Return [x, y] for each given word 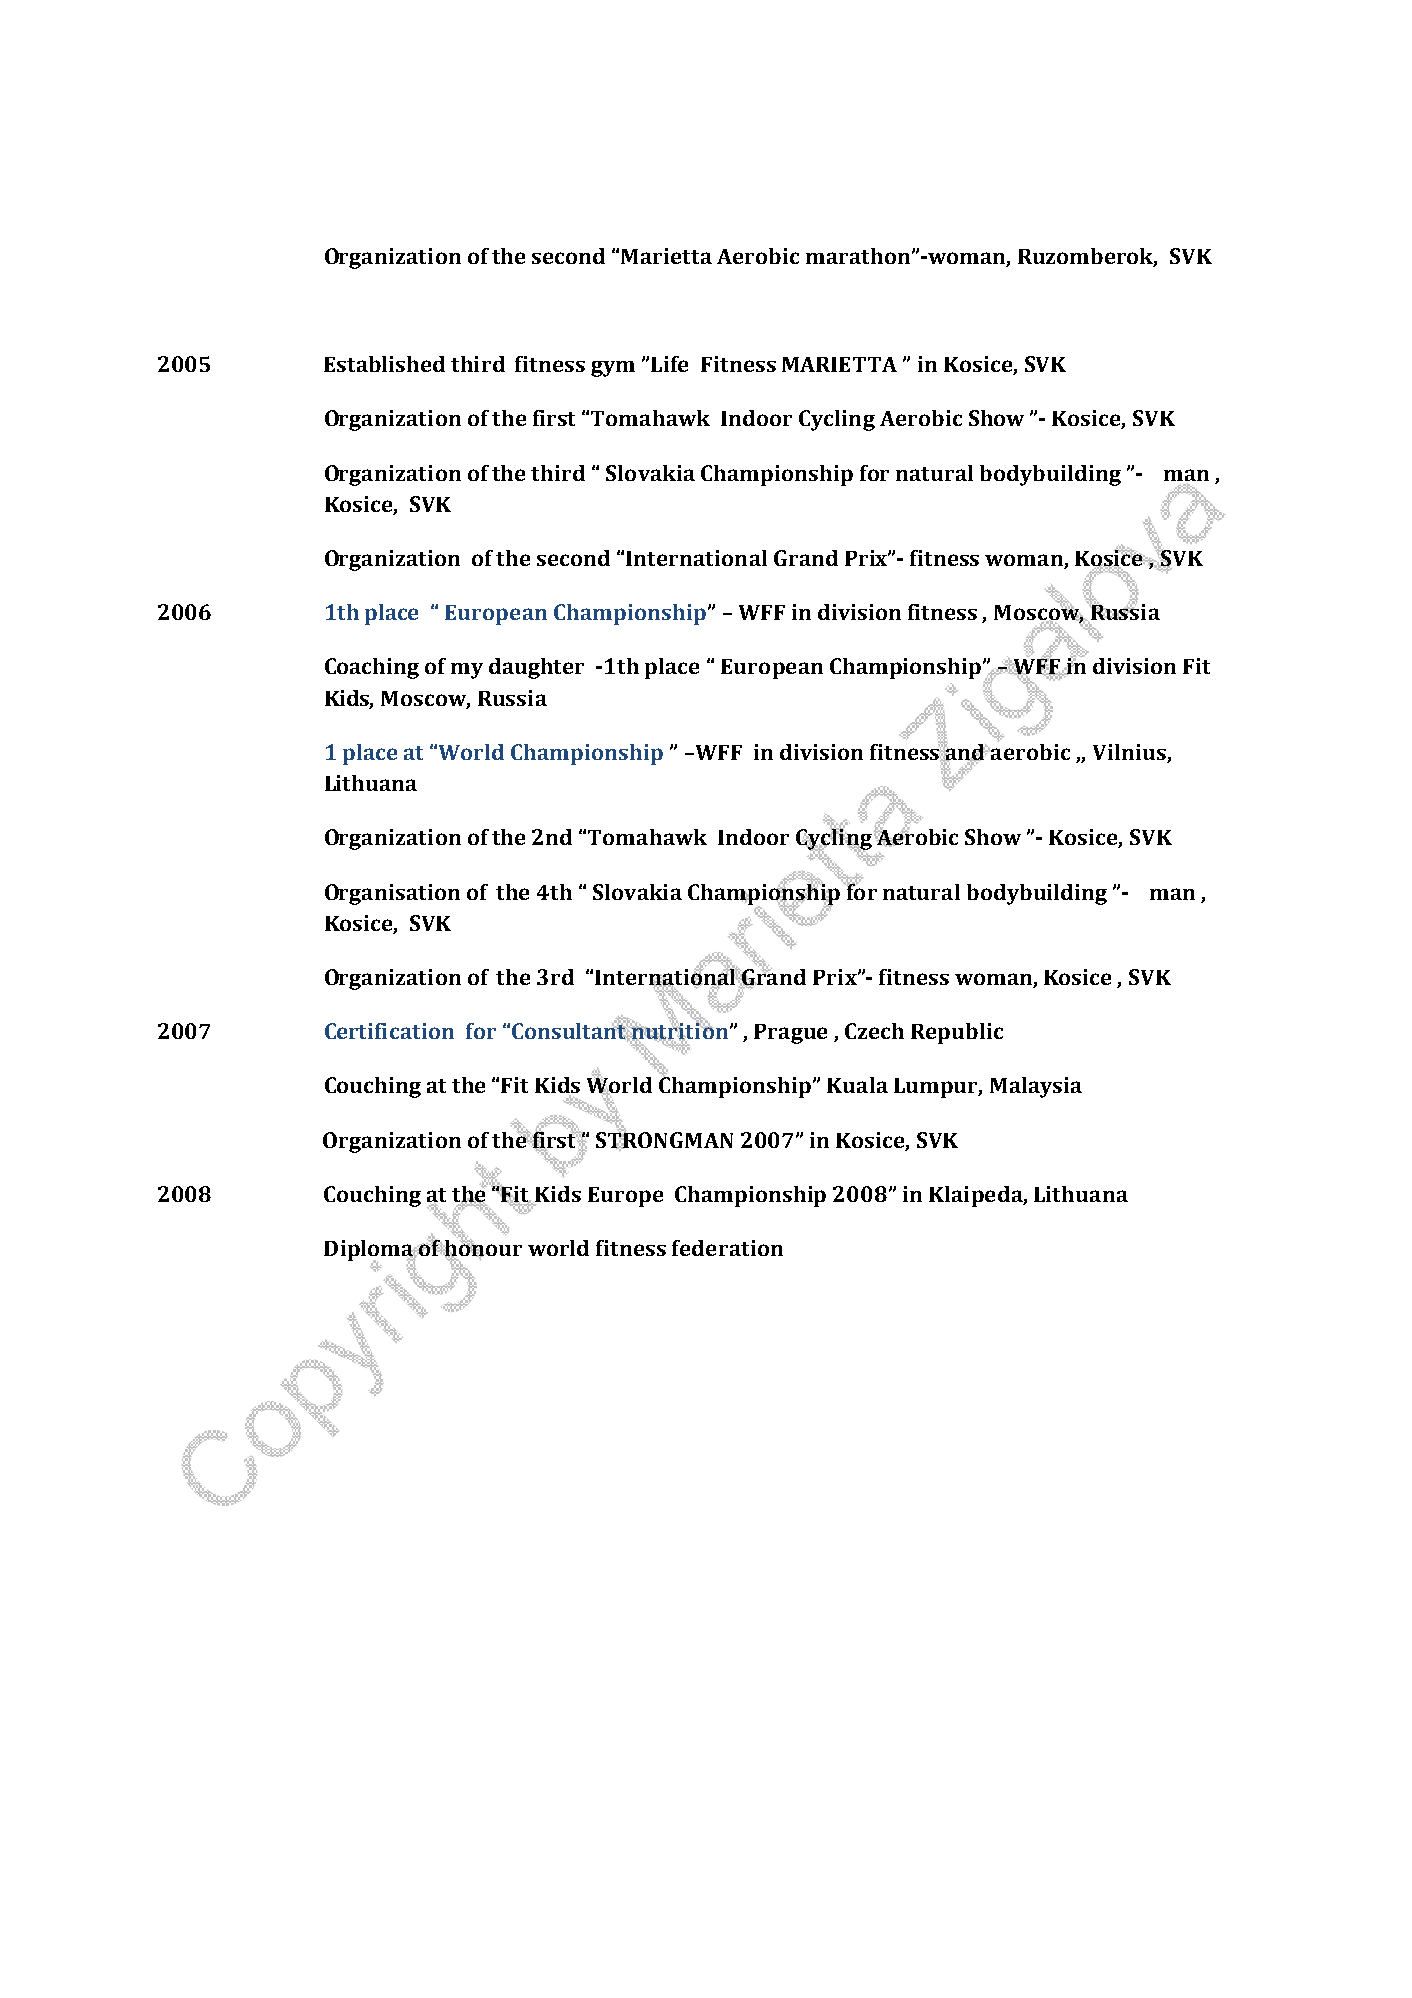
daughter [536, 668]
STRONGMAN [664, 1140]
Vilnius [1129, 752]
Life [669, 364]
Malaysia [1036, 1087]
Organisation [392, 894]
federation [727, 1248]
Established [384, 364]
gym [613, 369]
